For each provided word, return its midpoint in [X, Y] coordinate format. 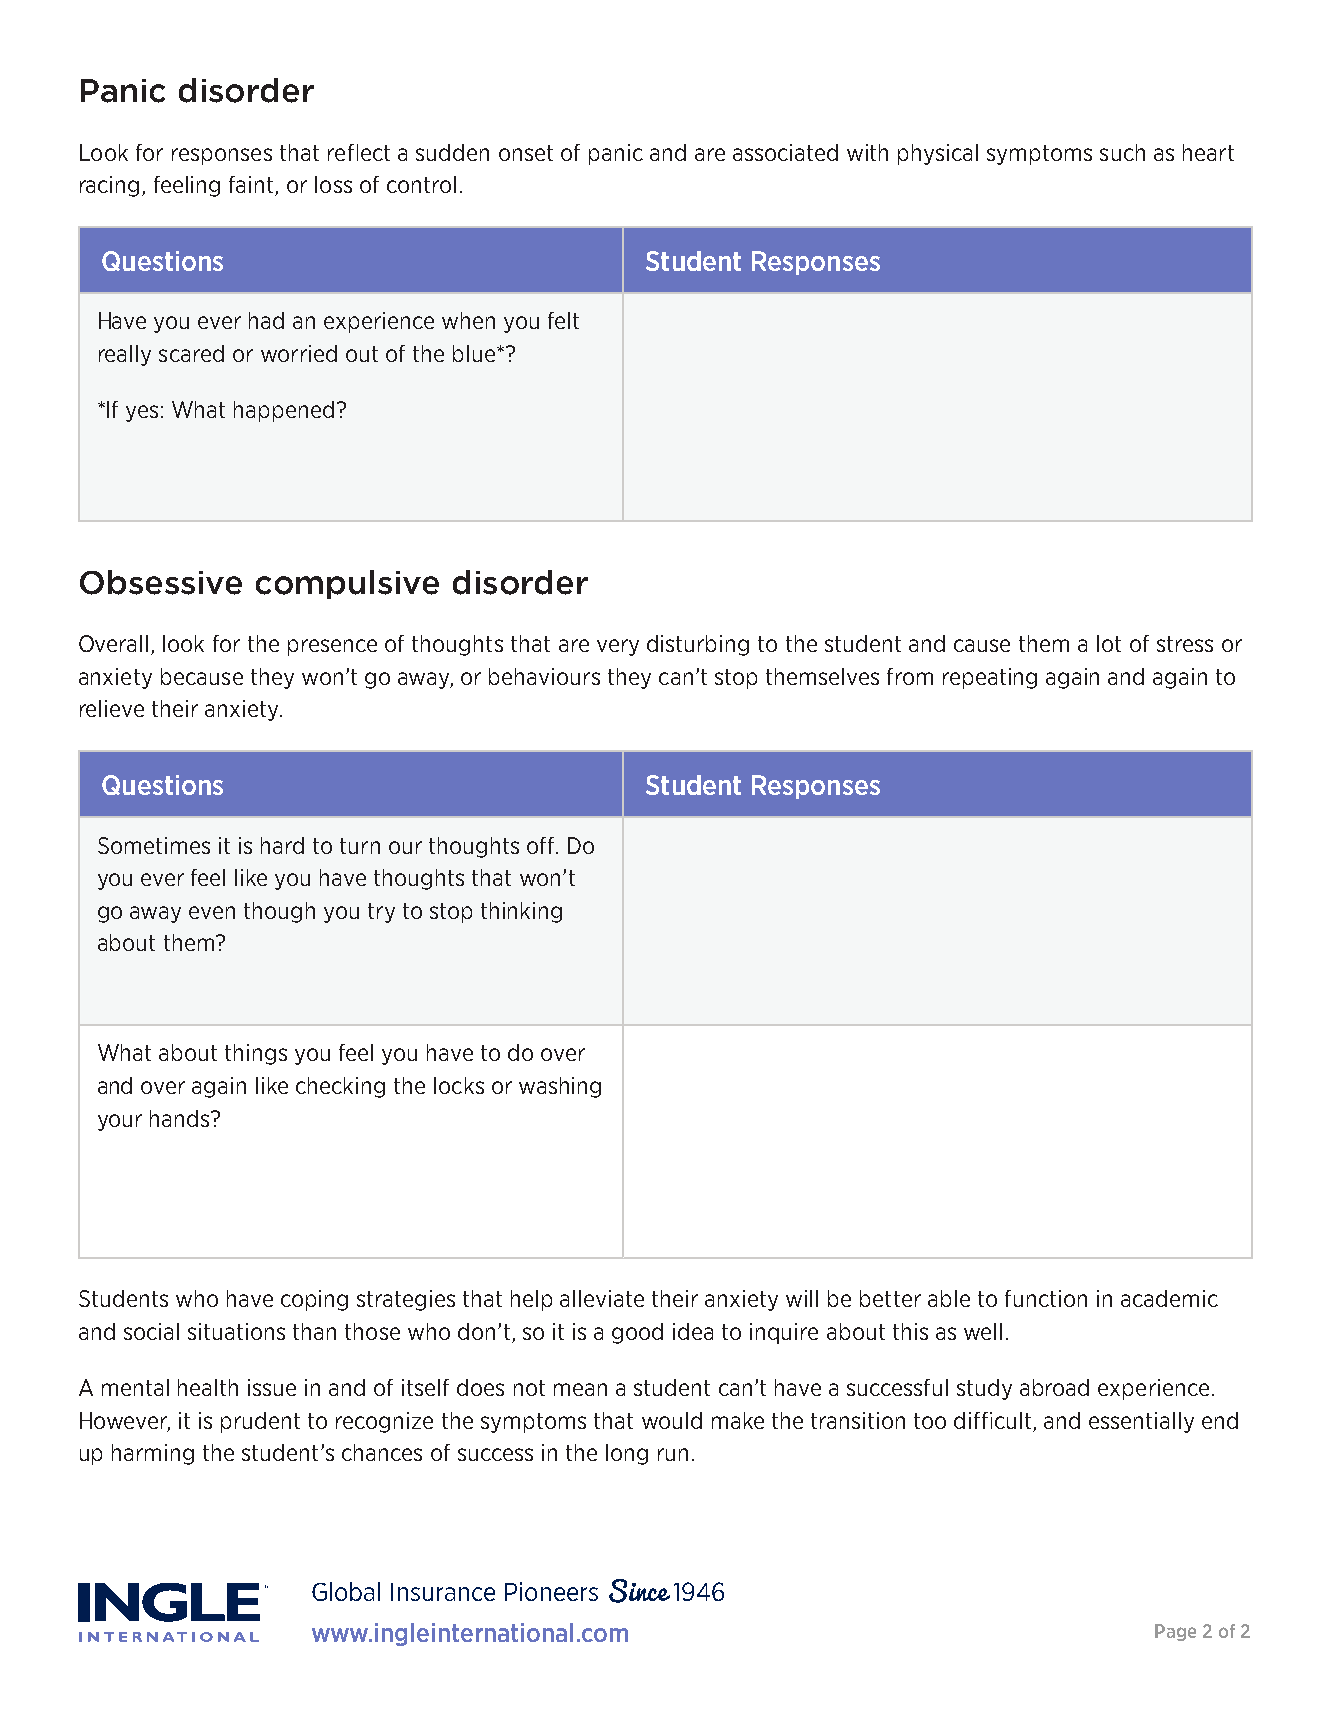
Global [346, 1591]
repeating [990, 678]
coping [314, 1300]
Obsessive [161, 582]
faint [252, 186]
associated [785, 152]
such [1122, 152]
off [542, 845]
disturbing [698, 645]
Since [639, 1591]
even [212, 912]
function [1046, 1298]
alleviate [602, 1298]
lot [1109, 643]
